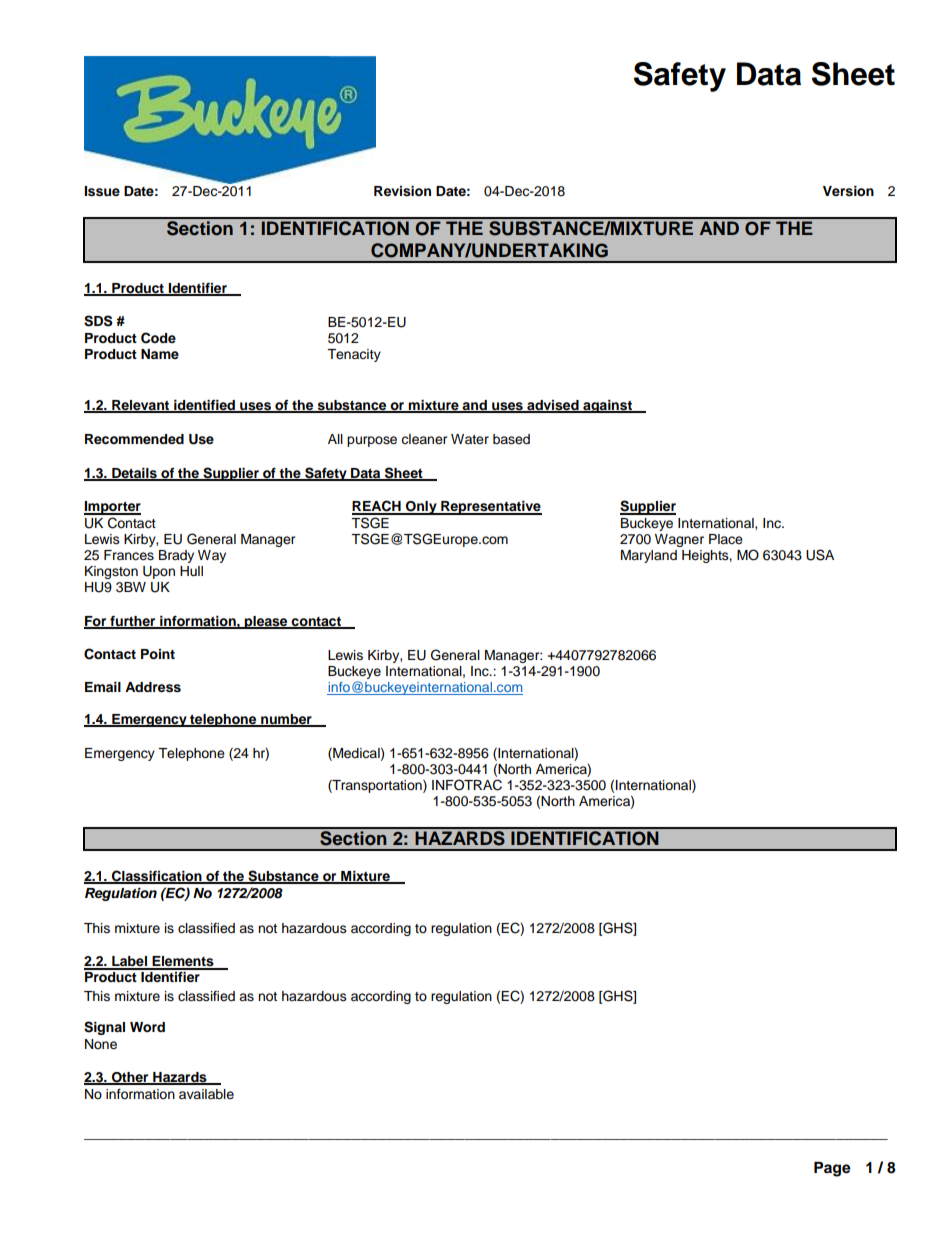  Describe the element at coordinates (490, 508) in the document. I see `Representative` at that location.
